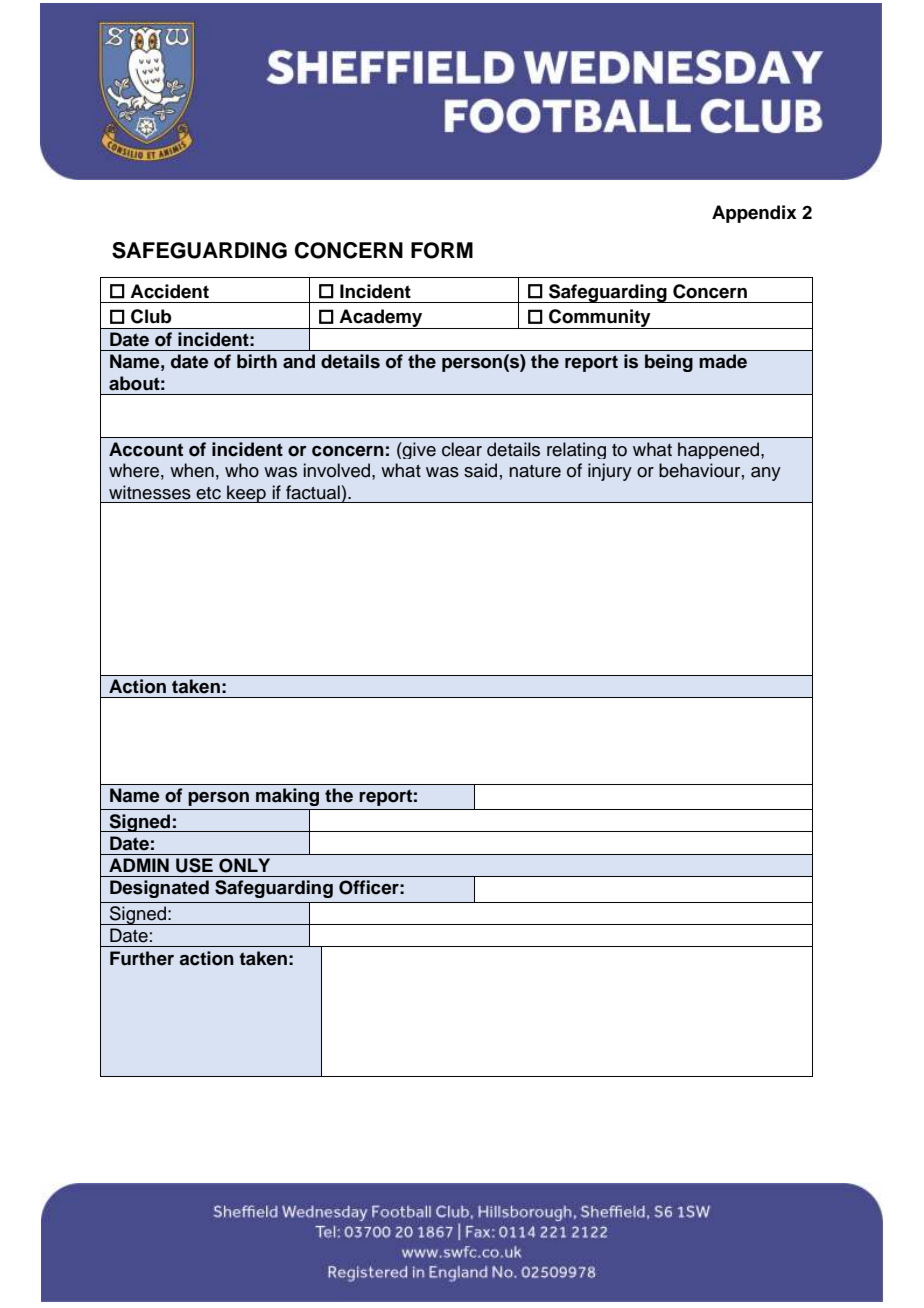 Image resolution: width=924 pixels, height=1308 pixels. I want to click on etc, so click(208, 493).
